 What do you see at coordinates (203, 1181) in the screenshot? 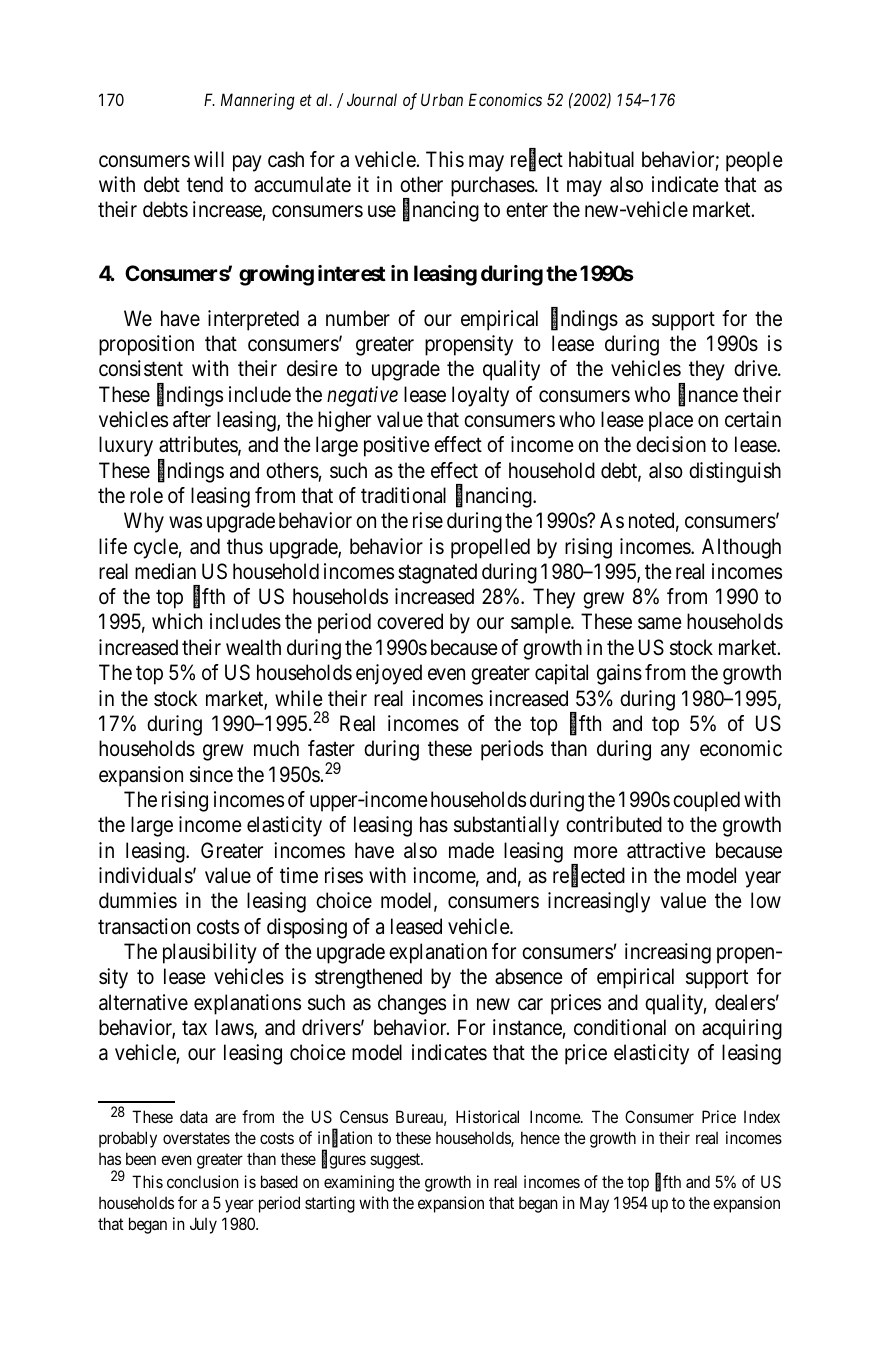
I see `conclusion` at bounding box center [203, 1181].
